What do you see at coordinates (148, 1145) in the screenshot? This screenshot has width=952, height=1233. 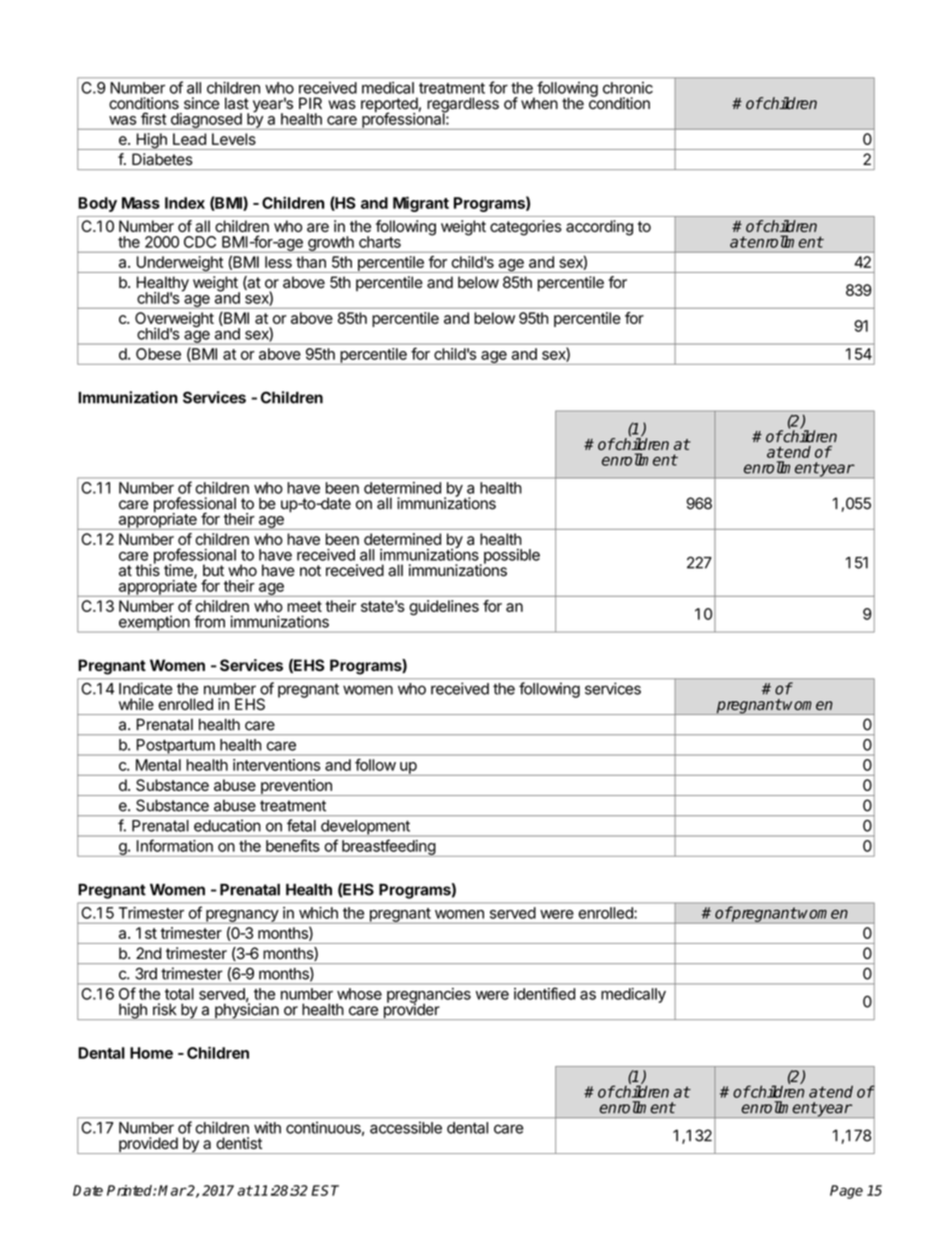 I see `provided` at bounding box center [148, 1145].
